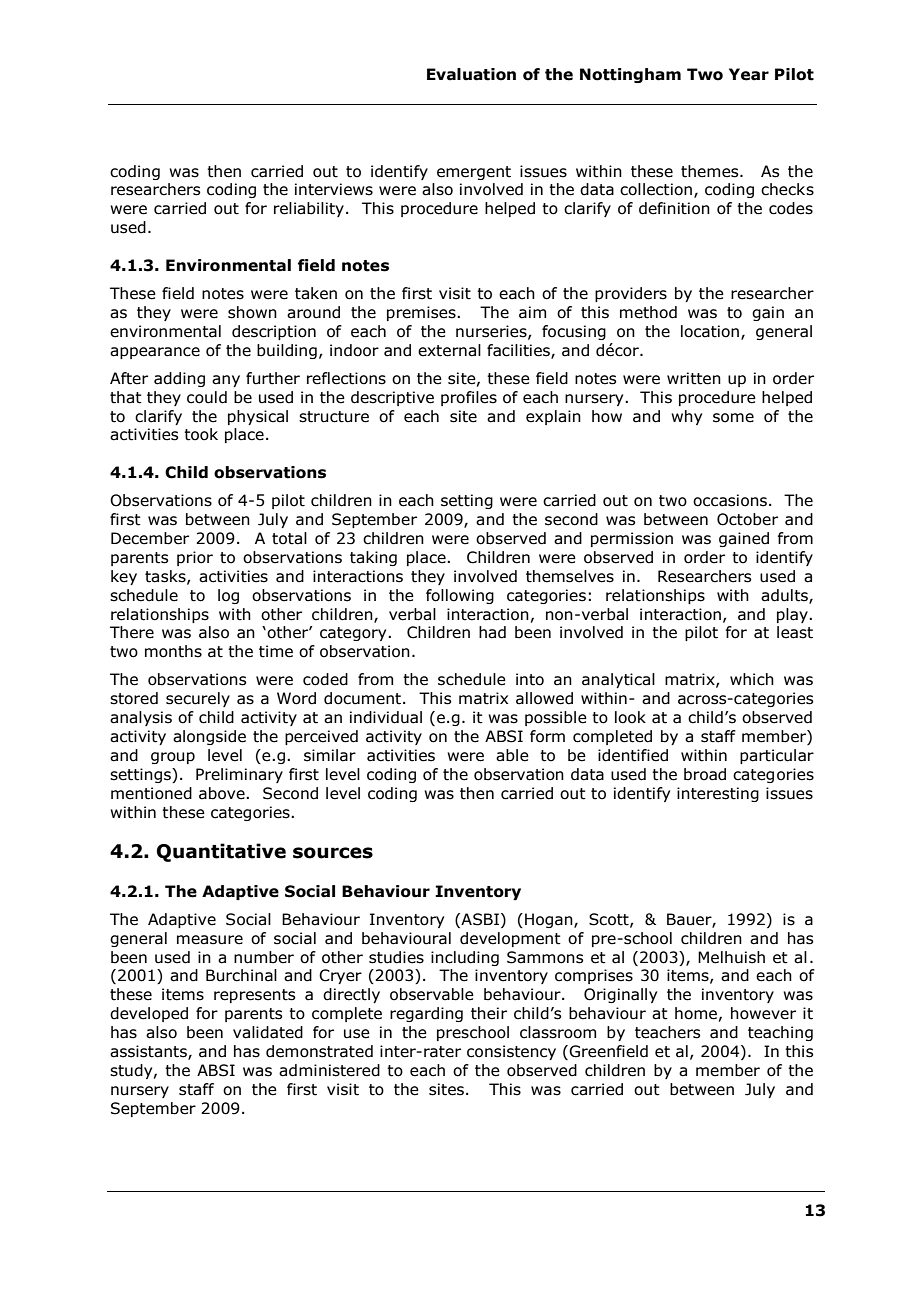 Image resolution: width=924 pixels, height=1308 pixels. What do you see at coordinates (710, 331) in the screenshot?
I see `location` at bounding box center [710, 331].
